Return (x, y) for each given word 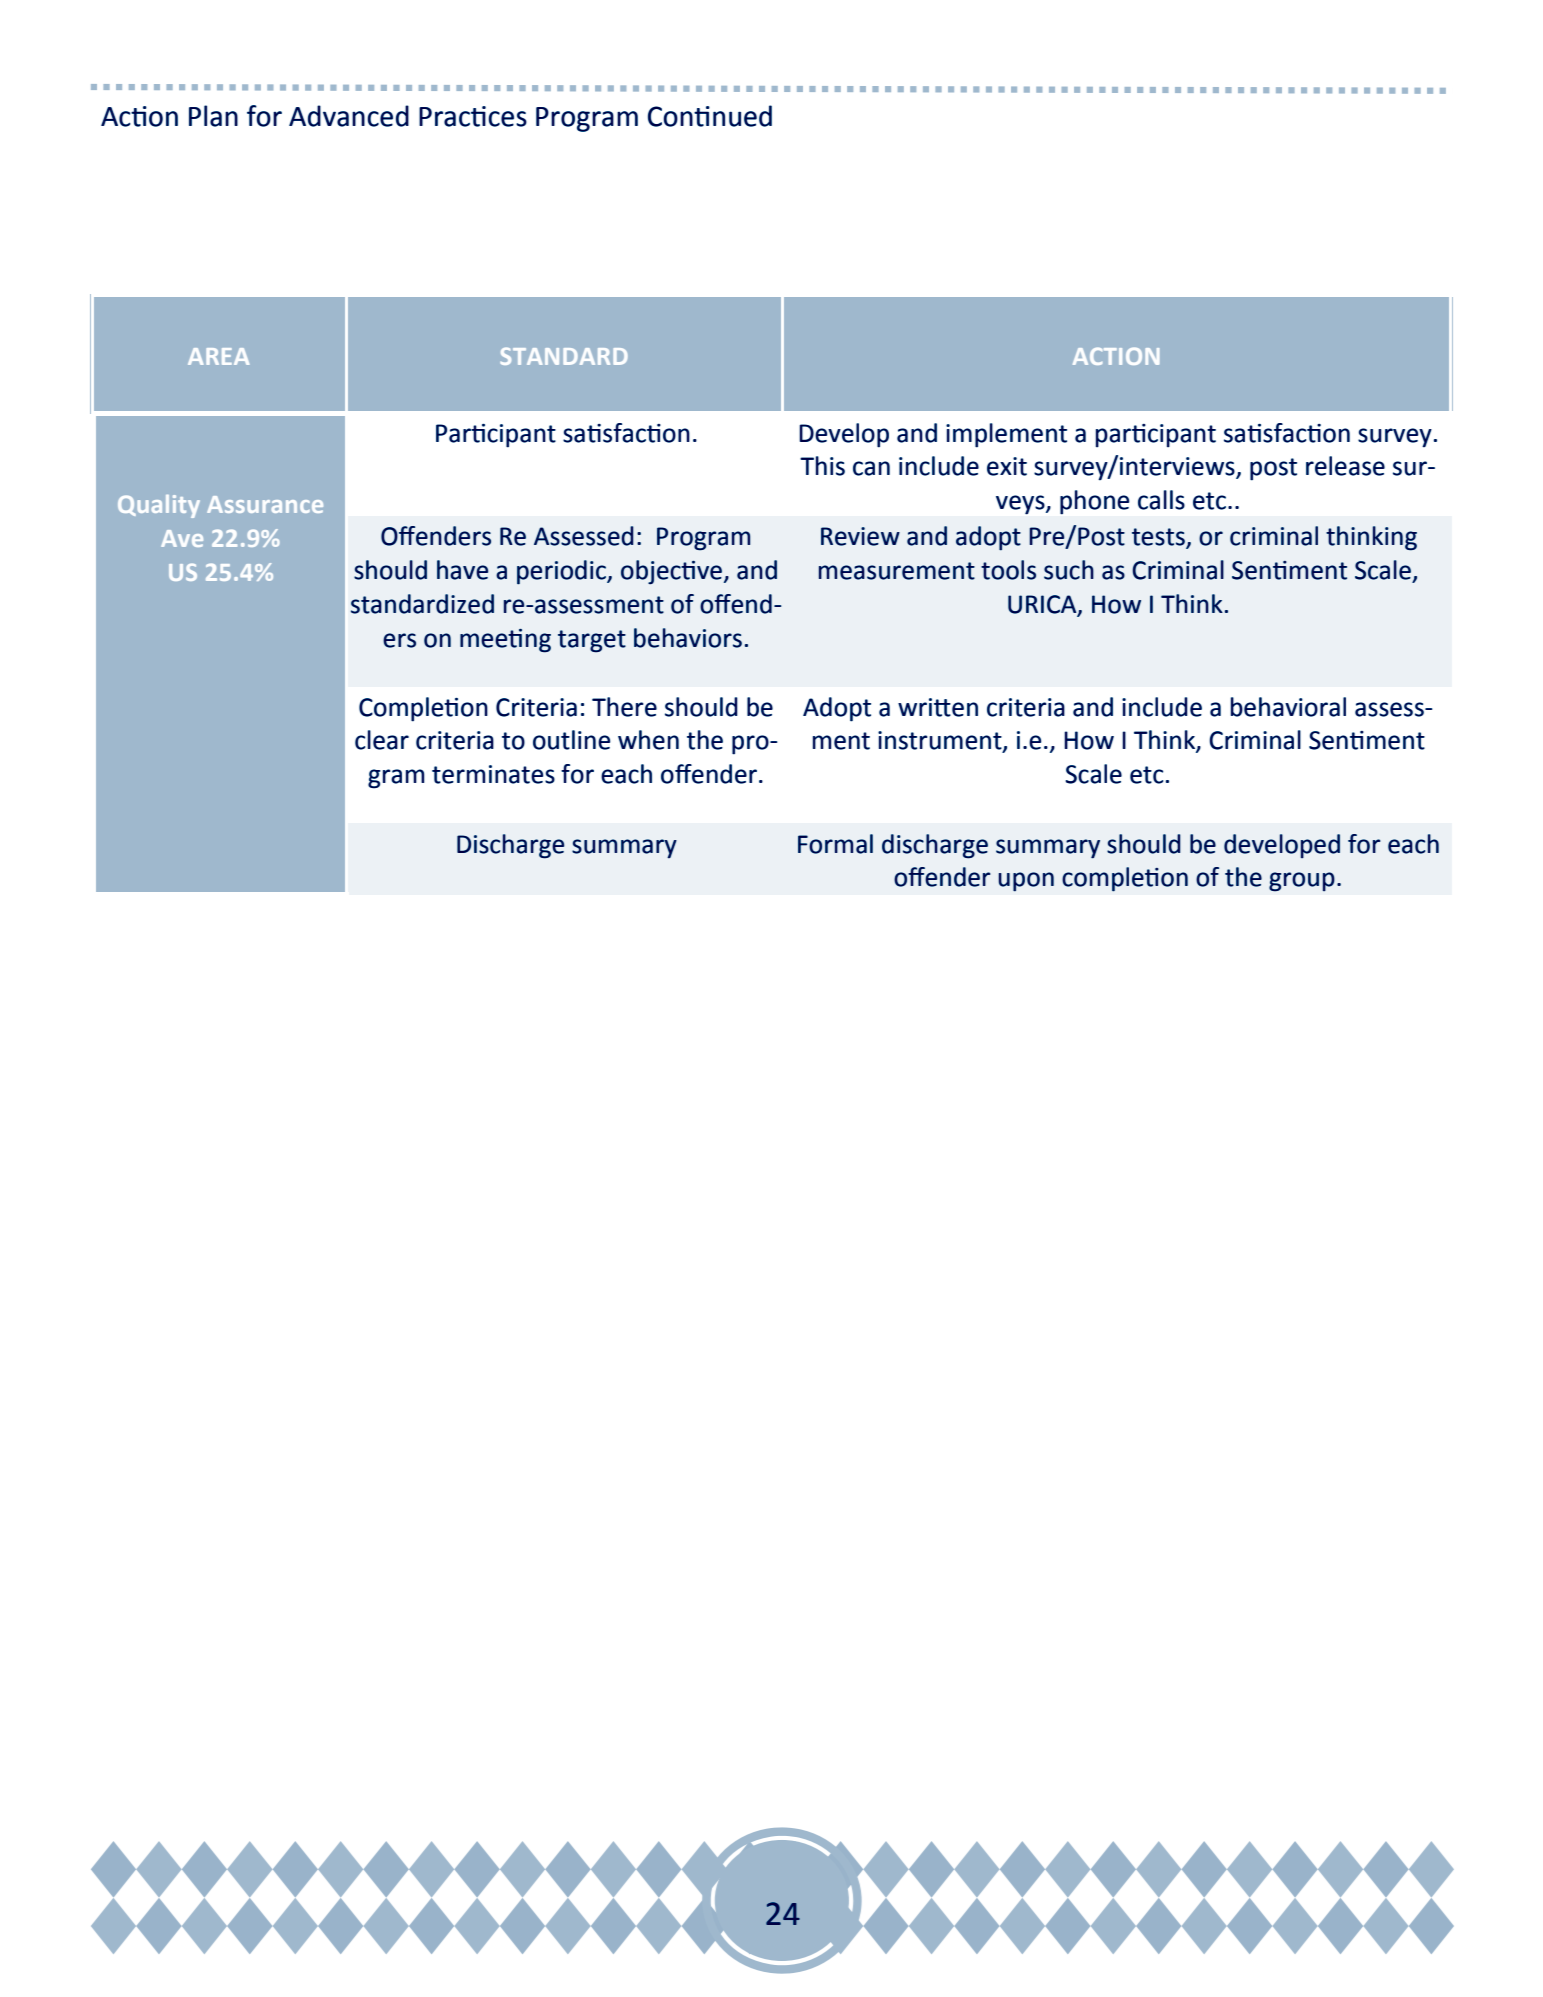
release (1345, 466)
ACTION (1116, 356)
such (1069, 570)
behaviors (688, 638)
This (822, 466)
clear (382, 740)
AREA (218, 356)
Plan (213, 116)
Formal (835, 844)
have (462, 570)
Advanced (349, 116)
